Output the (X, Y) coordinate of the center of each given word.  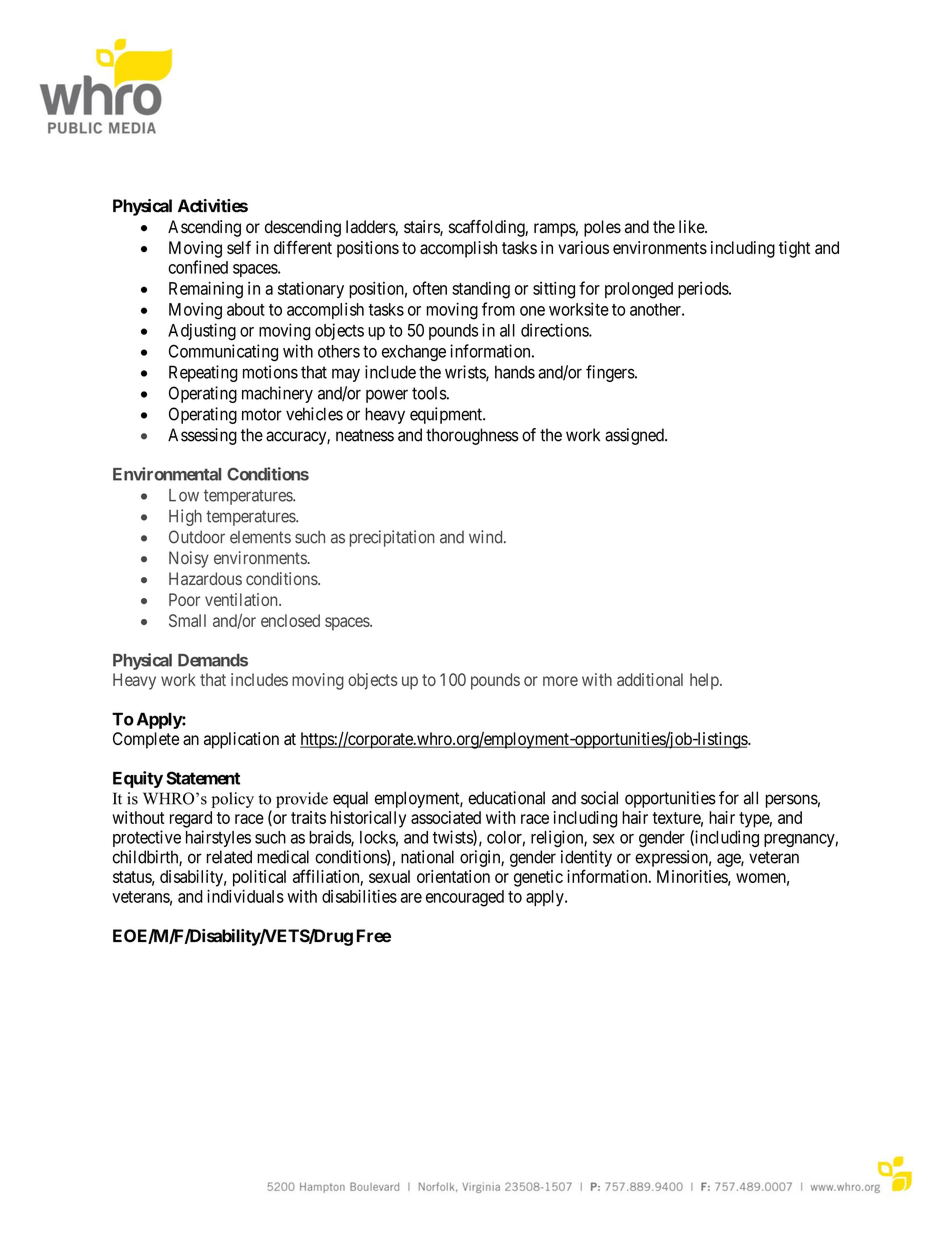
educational (506, 798)
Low (184, 495)
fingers (611, 373)
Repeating (203, 373)
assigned (635, 436)
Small (187, 620)
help (705, 681)
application (241, 740)
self (239, 247)
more (560, 681)
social (599, 798)
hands (515, 372)
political (259, 878)
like (692, 227)
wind (487, 537)
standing (481, 290)
